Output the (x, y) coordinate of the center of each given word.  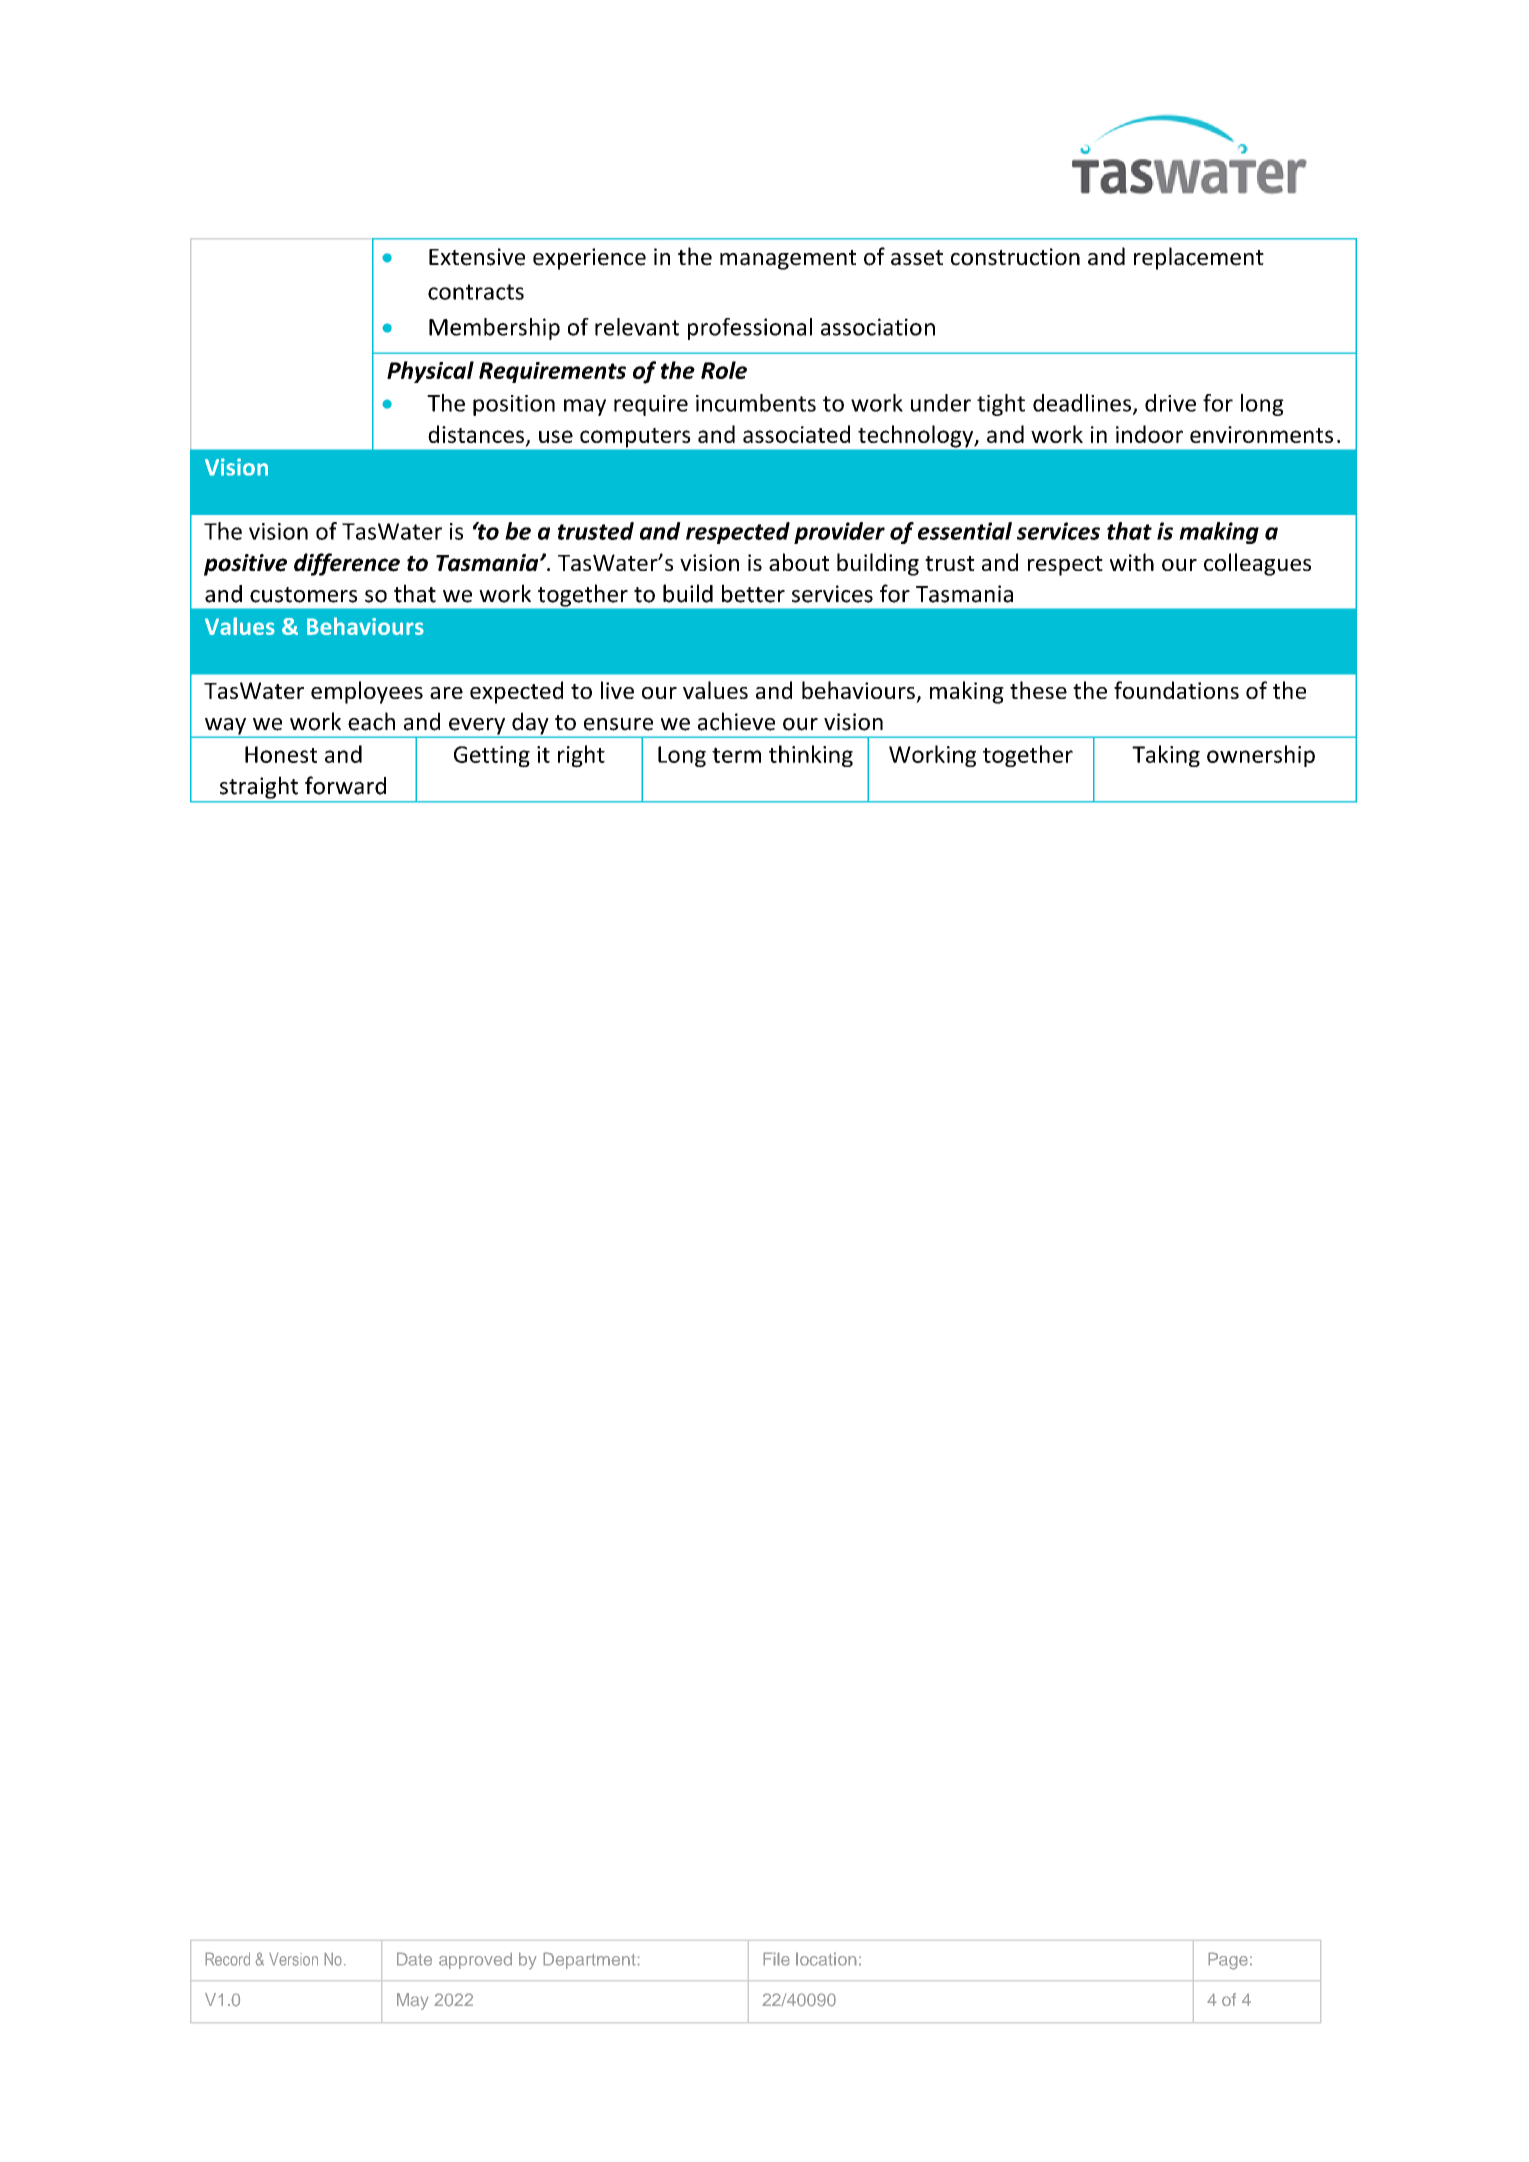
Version (293, 1959)
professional (750, 329)
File (776, 1959)
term (736, 755)
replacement (1199, 258)
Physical (430, 372)
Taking (1166, 756)
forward (345, 785)
